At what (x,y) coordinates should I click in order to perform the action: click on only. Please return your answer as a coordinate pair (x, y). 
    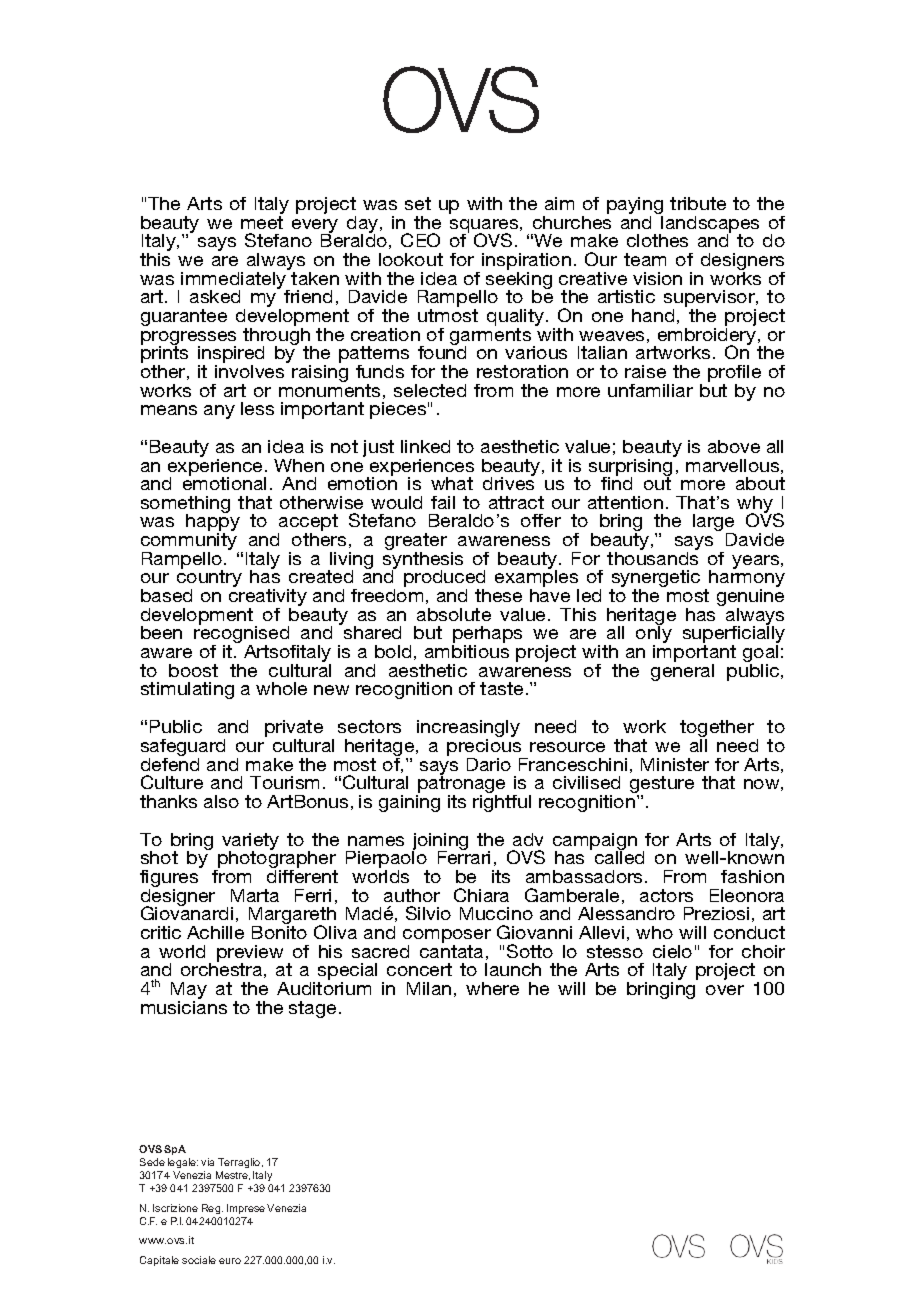
    Looking at the image, I should click on (654, 635).
